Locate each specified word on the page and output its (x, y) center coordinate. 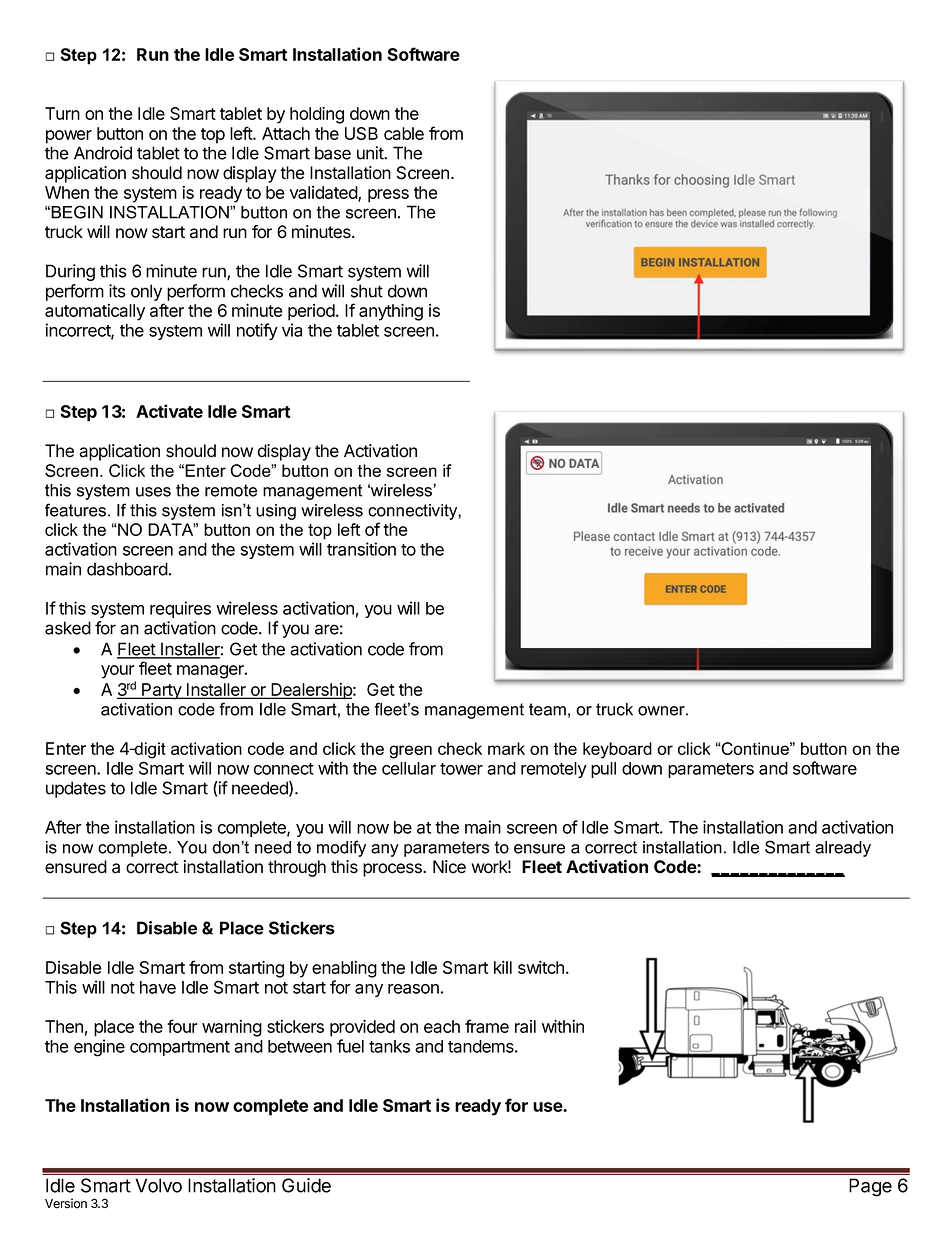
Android (103, 153)
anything (391, 312)
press (388, 196)
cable (404, 133)
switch (541, 967)
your (118, 672)
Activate (169, 411)
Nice (449, 867)
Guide (306, 1185)
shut (367, 291)
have (158, 987)
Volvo (158, 1185)
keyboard (617, 750)
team (547, 709)
